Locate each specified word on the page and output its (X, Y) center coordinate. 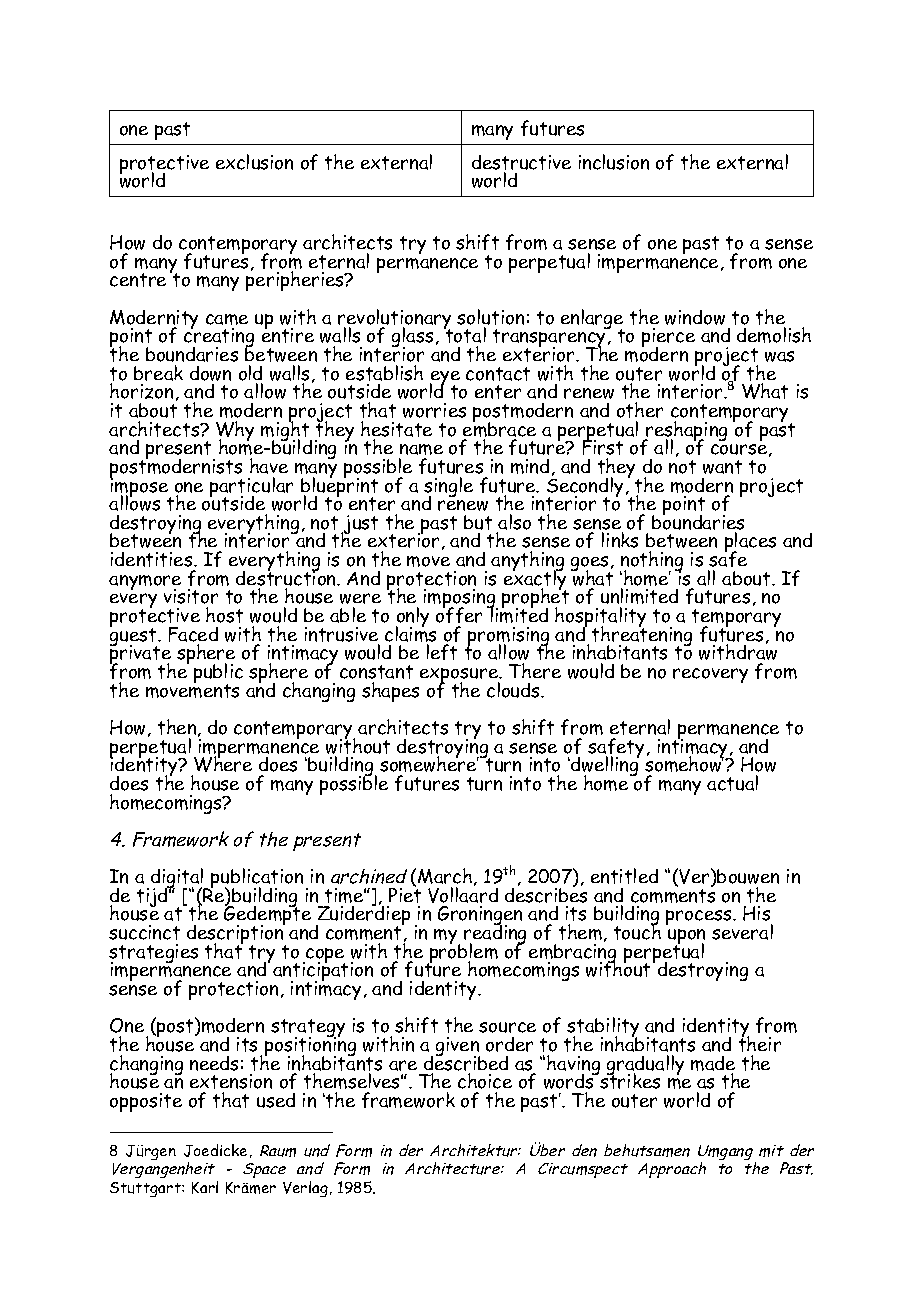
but (478, 522)
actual (732, 783)
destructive (521, 162)
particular (251, 488)
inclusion (614, 162)
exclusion (254, 162)
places (750, 544)
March (445, 876)
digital (178, 879)
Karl (205, 1187)
